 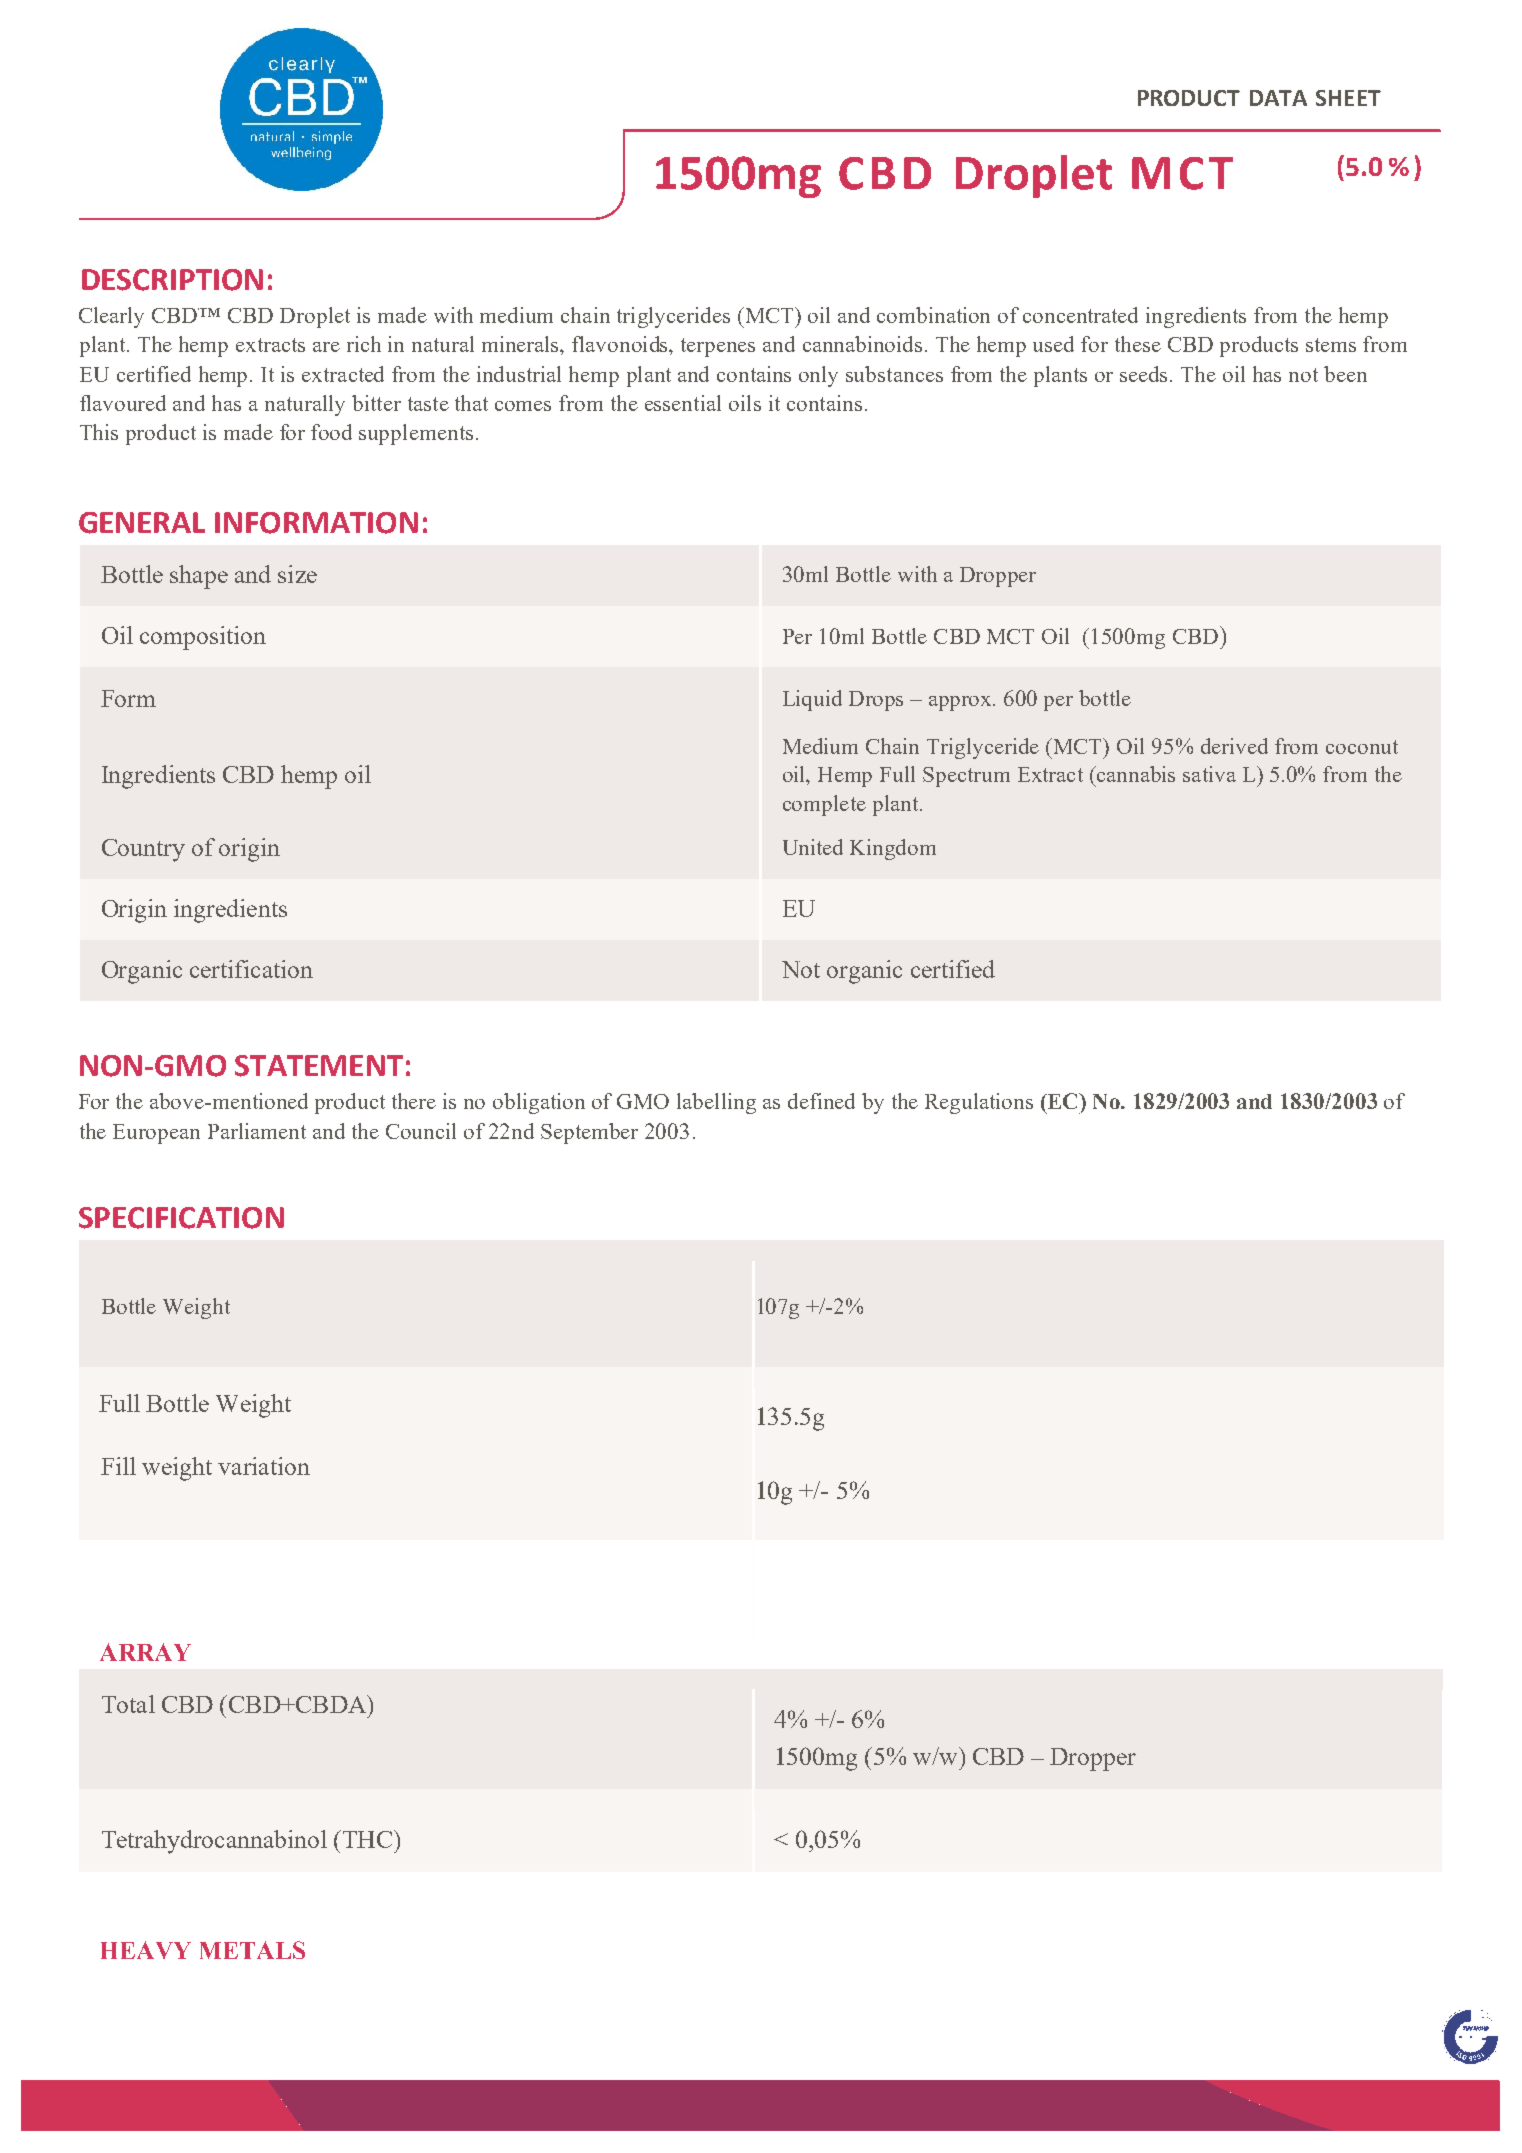 What do you see at coordinates (589, 1133) in the screenshot?
I see `September` at bounding box center [589, 1133].
